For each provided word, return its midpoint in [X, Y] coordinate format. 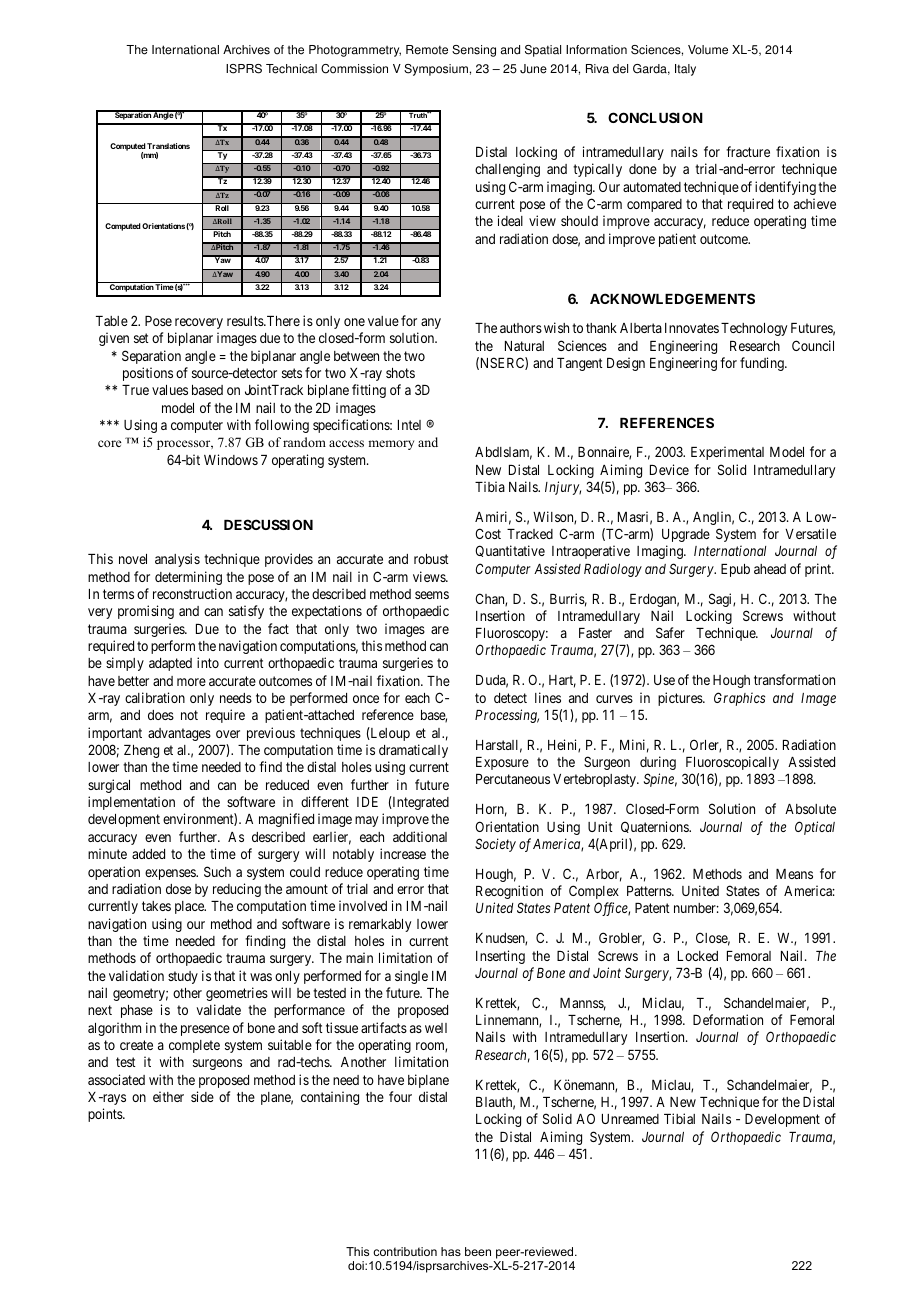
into [208, 662]
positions [148, 374]
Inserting [500, 957]
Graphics [739, 699]
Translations [168, 146]
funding [763, 364]
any [431, 323]
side [202, 1096]
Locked [698, 956]
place [190, 907]
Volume [708, 50]
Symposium [436, 70]
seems [432, 595]
